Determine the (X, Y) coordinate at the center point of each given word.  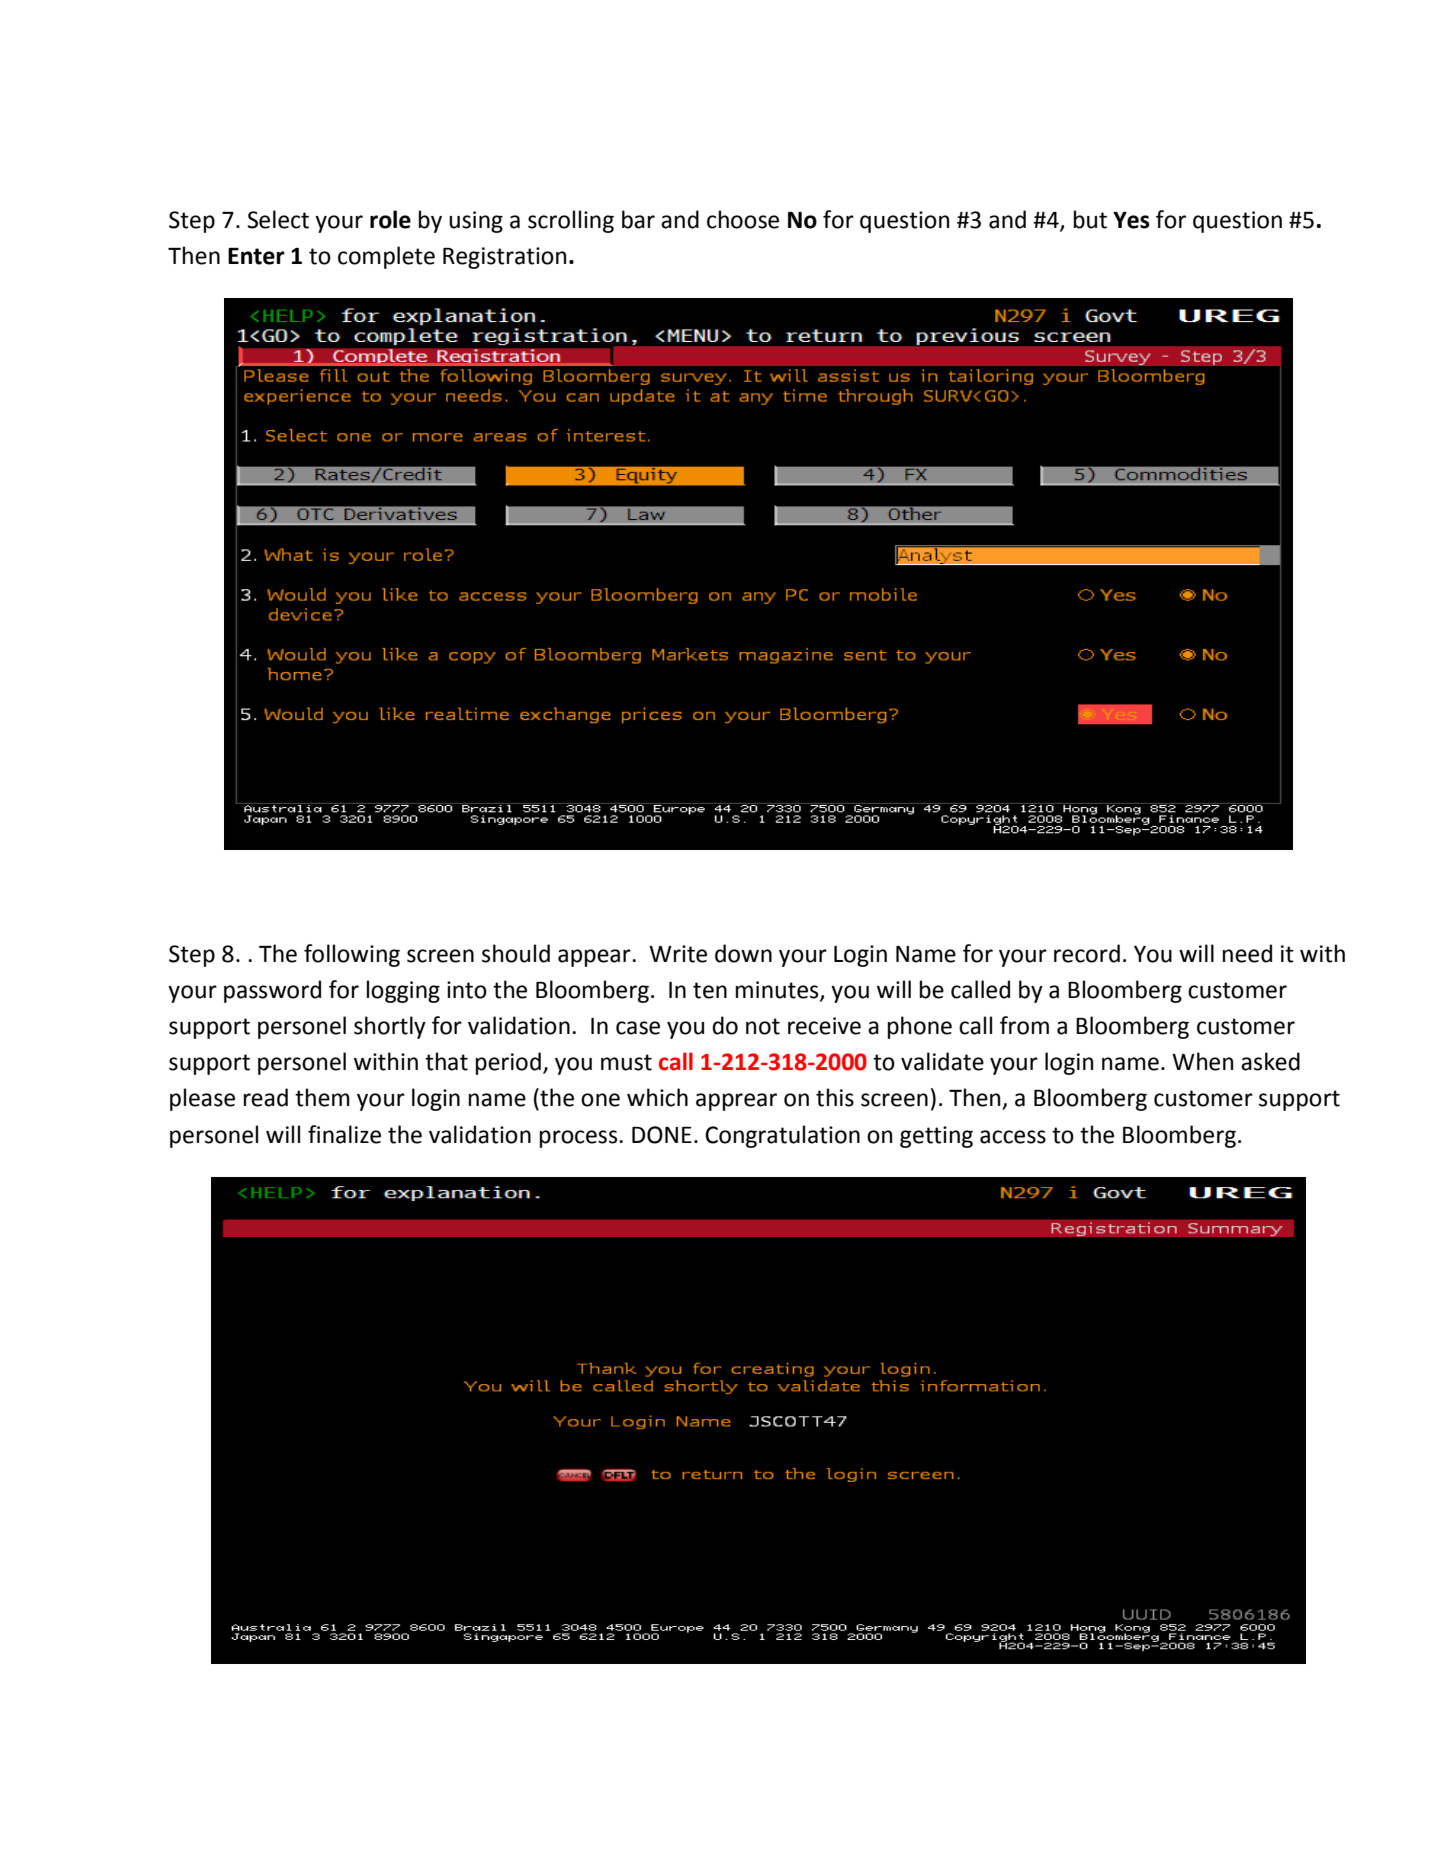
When (1202, 1061)
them (322, 1097)
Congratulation (782, 1136)
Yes (1131, 220)
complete (386, 257)
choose (743, 219)
